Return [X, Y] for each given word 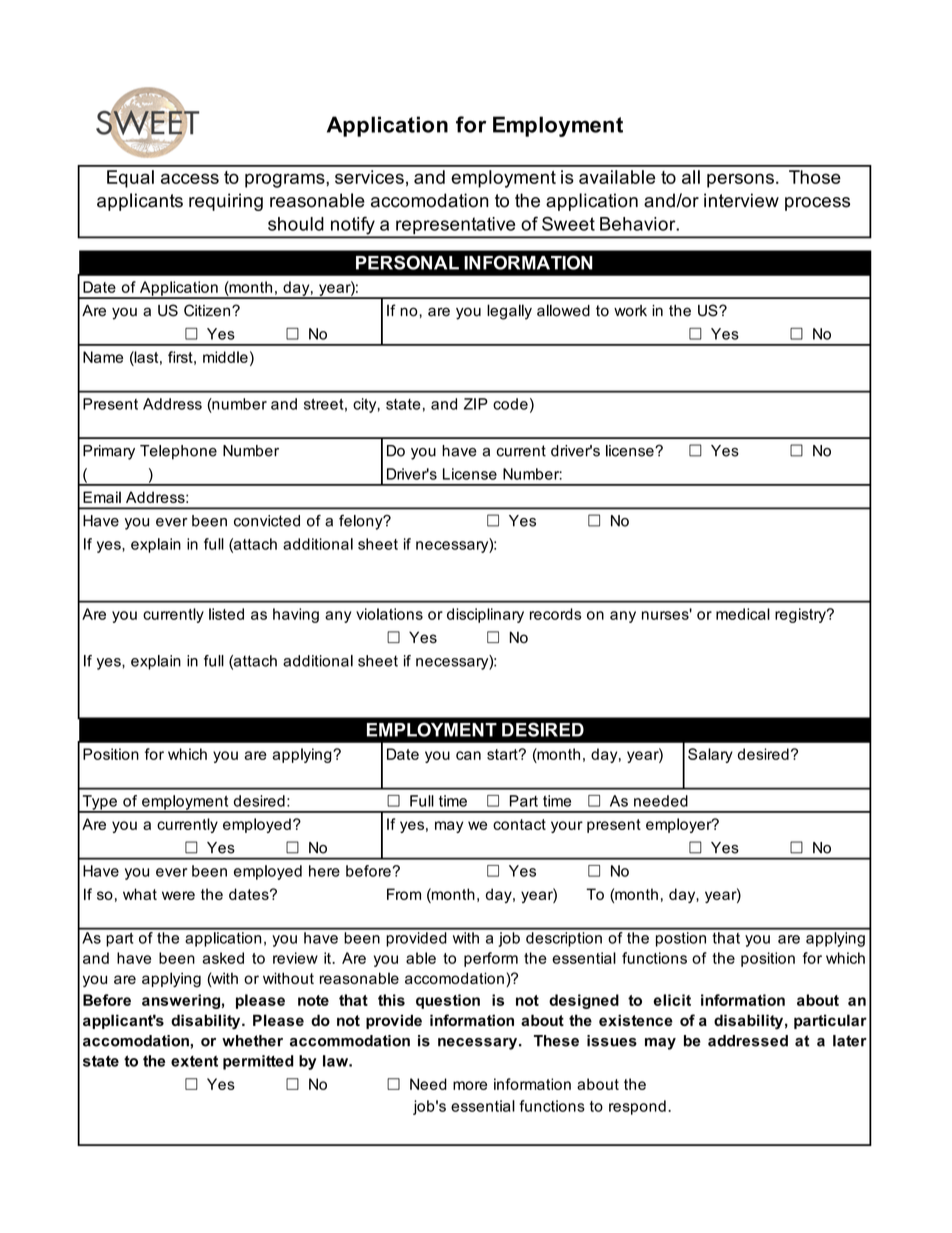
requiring [226, 202]
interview [741, 200]
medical [743, 614]
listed [226, 614]
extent [194, 1061]
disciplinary [485, 615]
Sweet [568, 223]
